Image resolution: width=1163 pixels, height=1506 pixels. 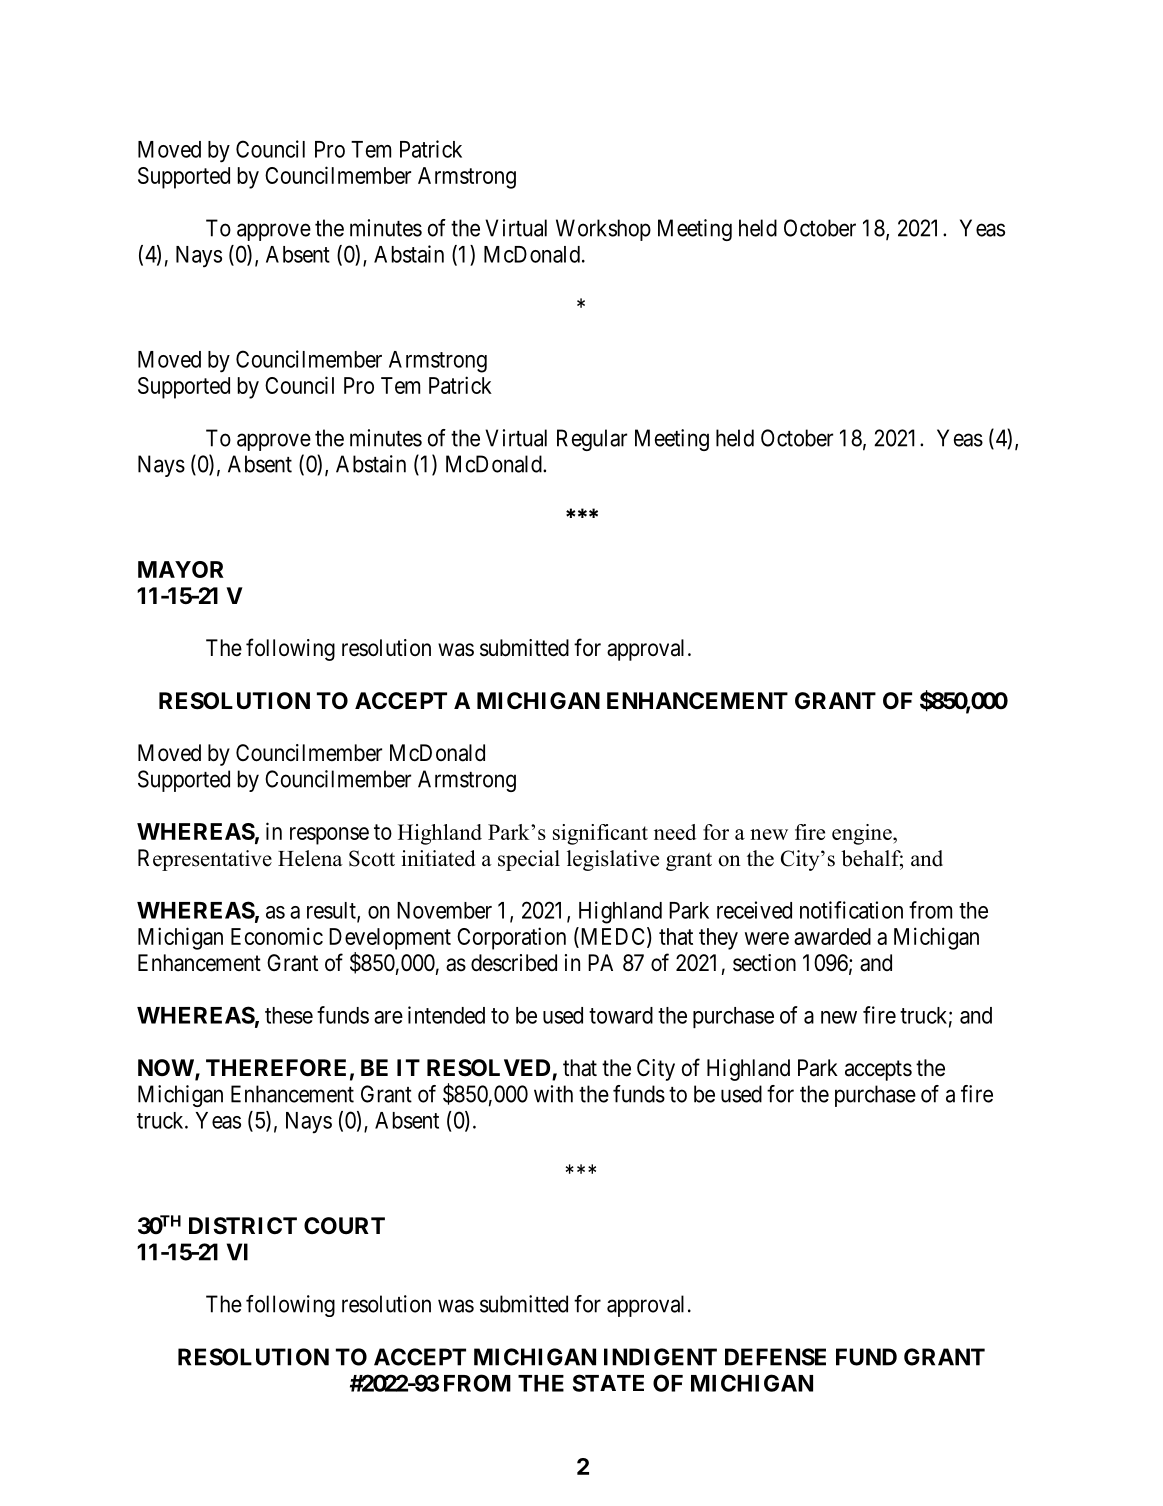 What do you see at coordinates (764, 963) in the screenshot?
I see `section` at bounding box center [764, 963].
